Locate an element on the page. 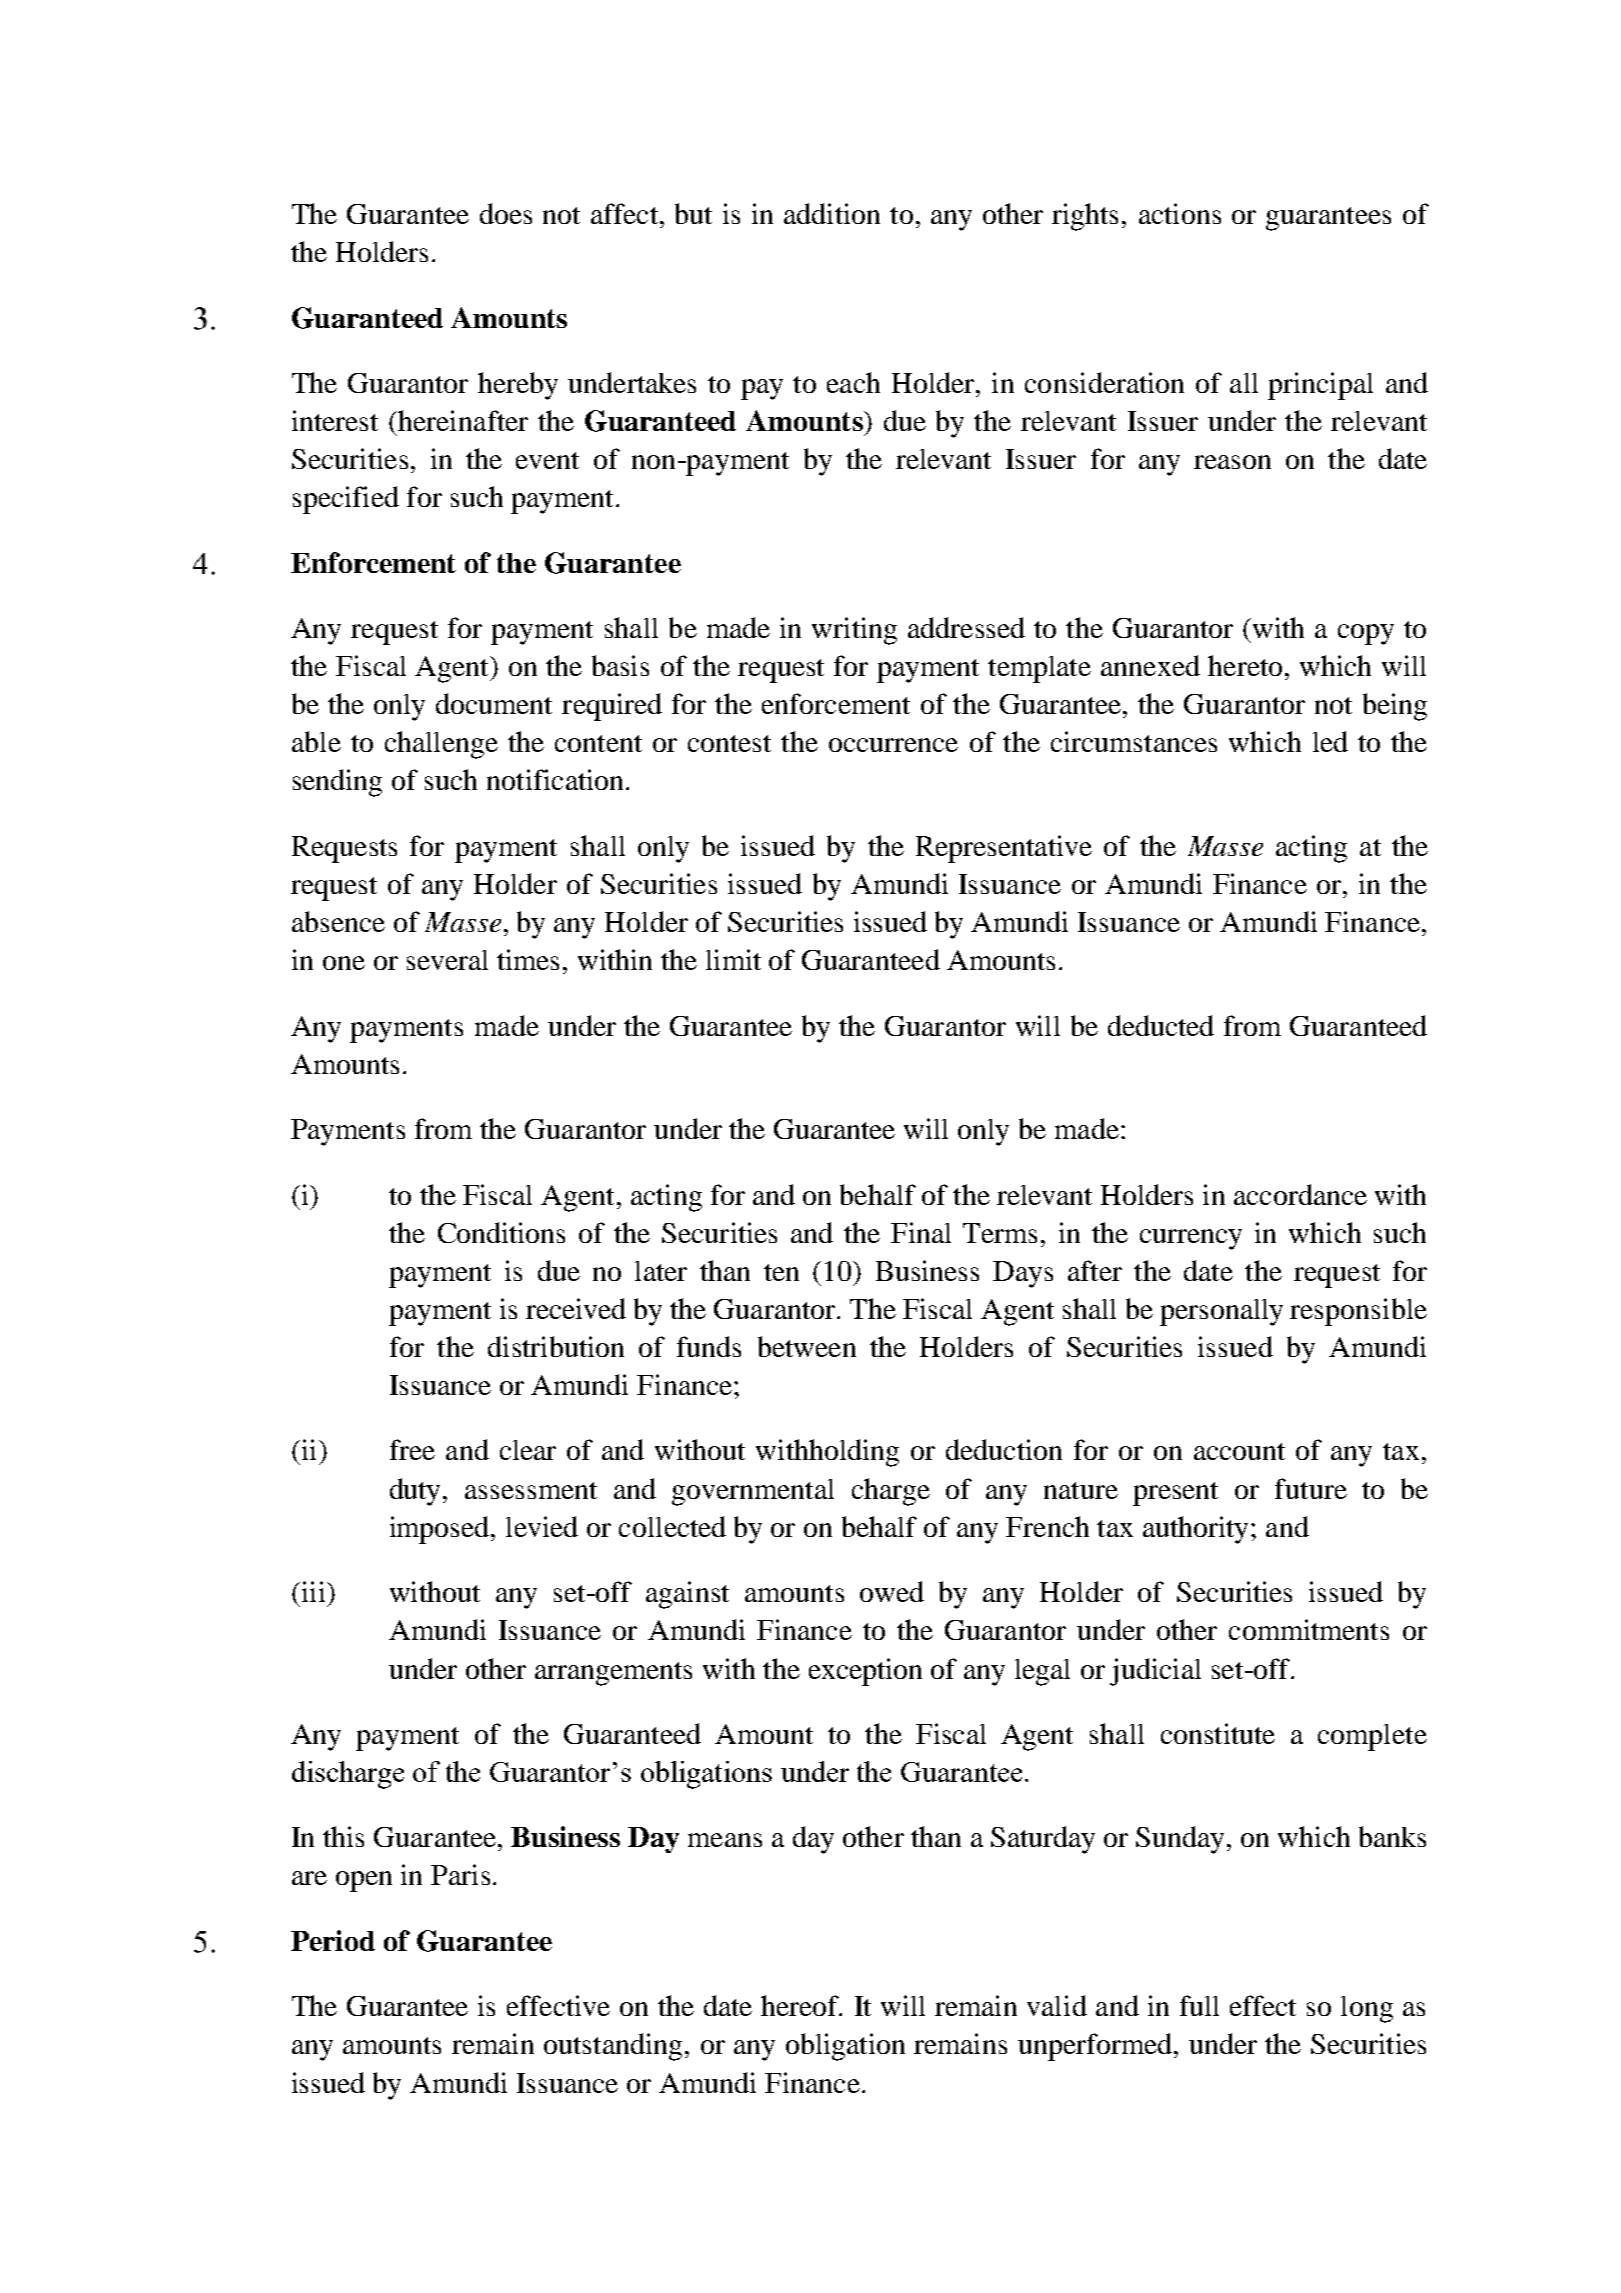 The height and width of the image is (2293, 1621). owed is located at coordinates (892, 1591).
